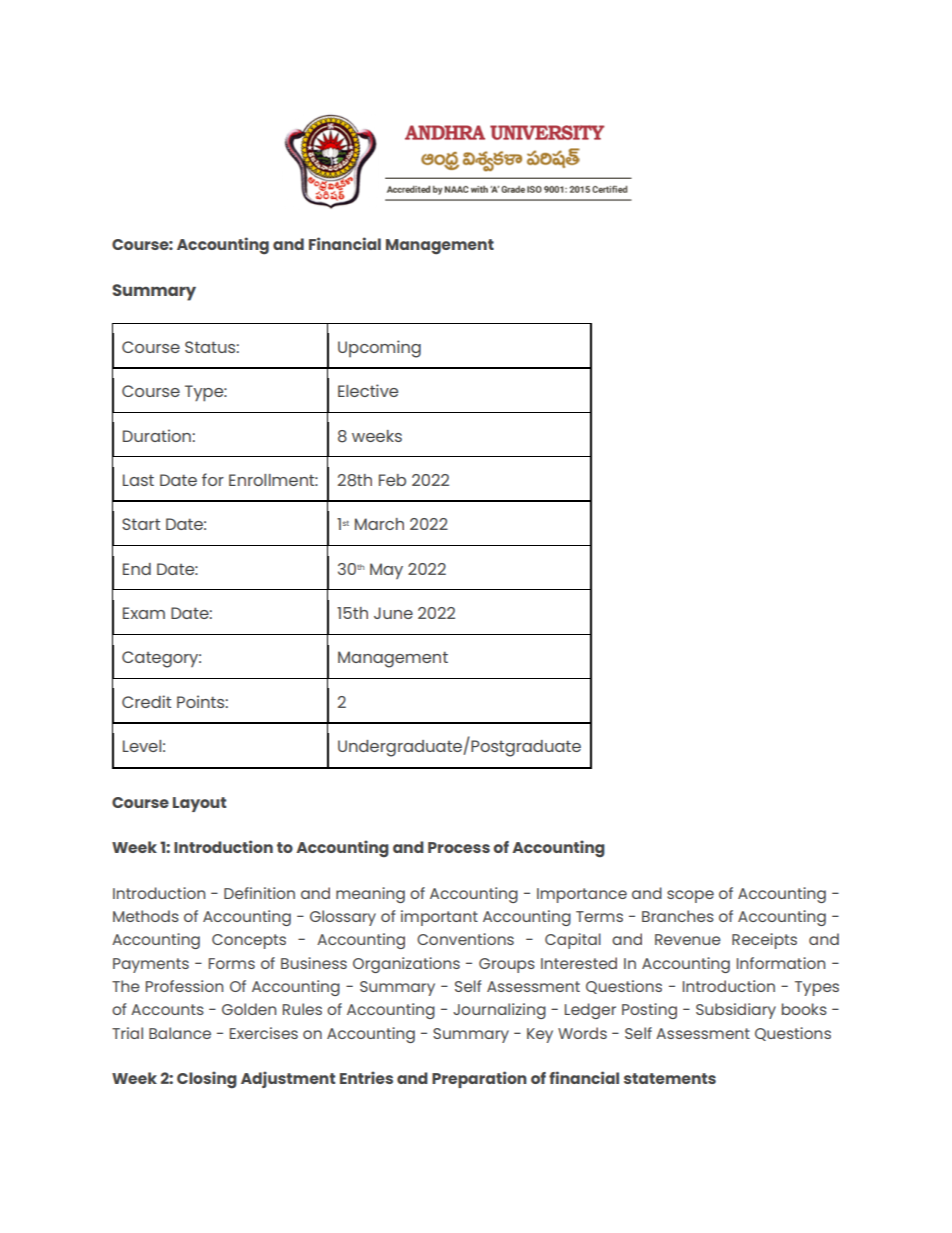 The image size is (952, 1233). I want to click on Elective, so click(368, 390).
